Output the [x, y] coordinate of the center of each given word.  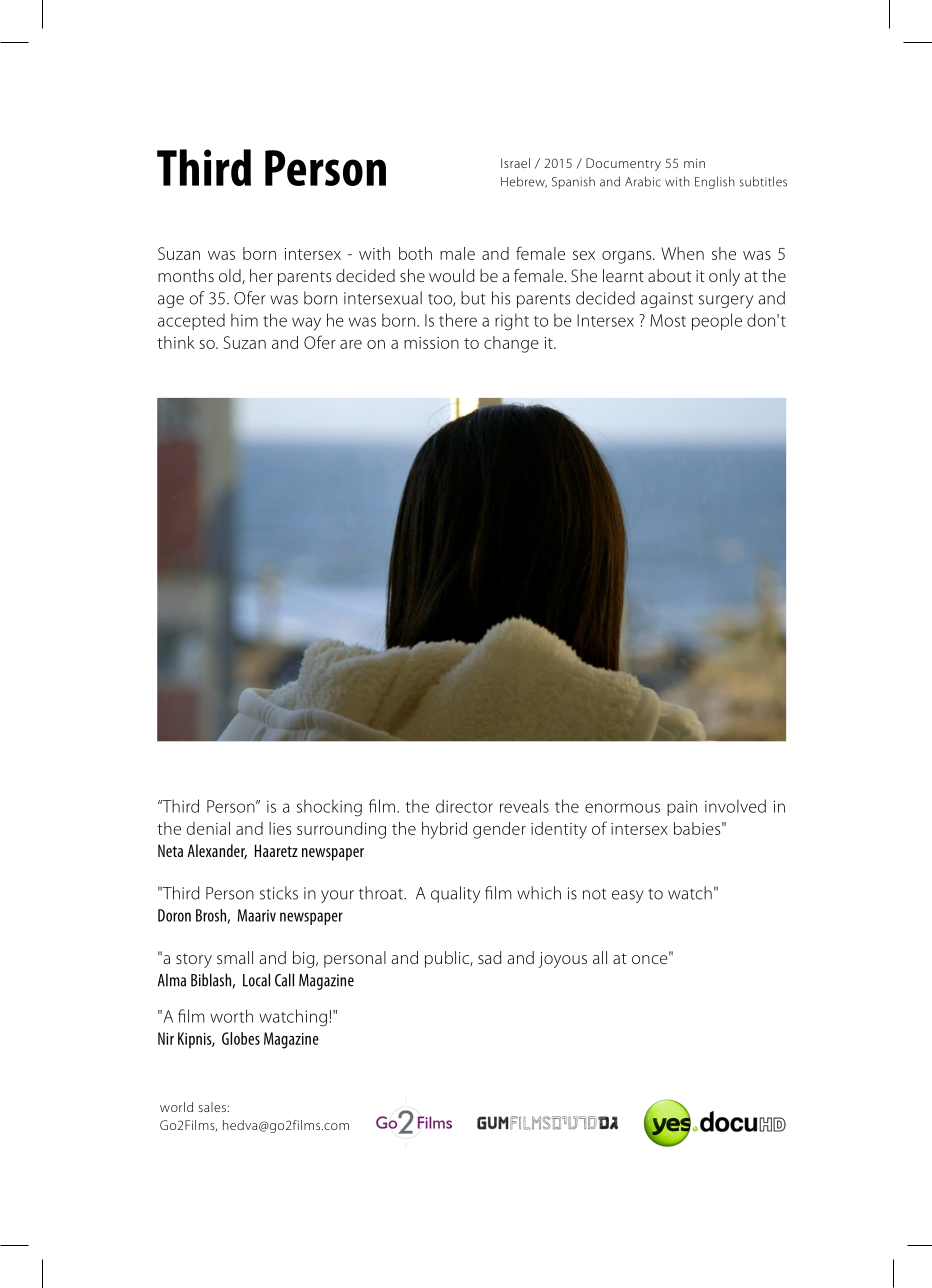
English [715, 182]
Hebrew [524, 182]
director [464, 806]
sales [212, 1107]
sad [490, 957]
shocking [329, 808]
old [231, 276]
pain [682, 808]
